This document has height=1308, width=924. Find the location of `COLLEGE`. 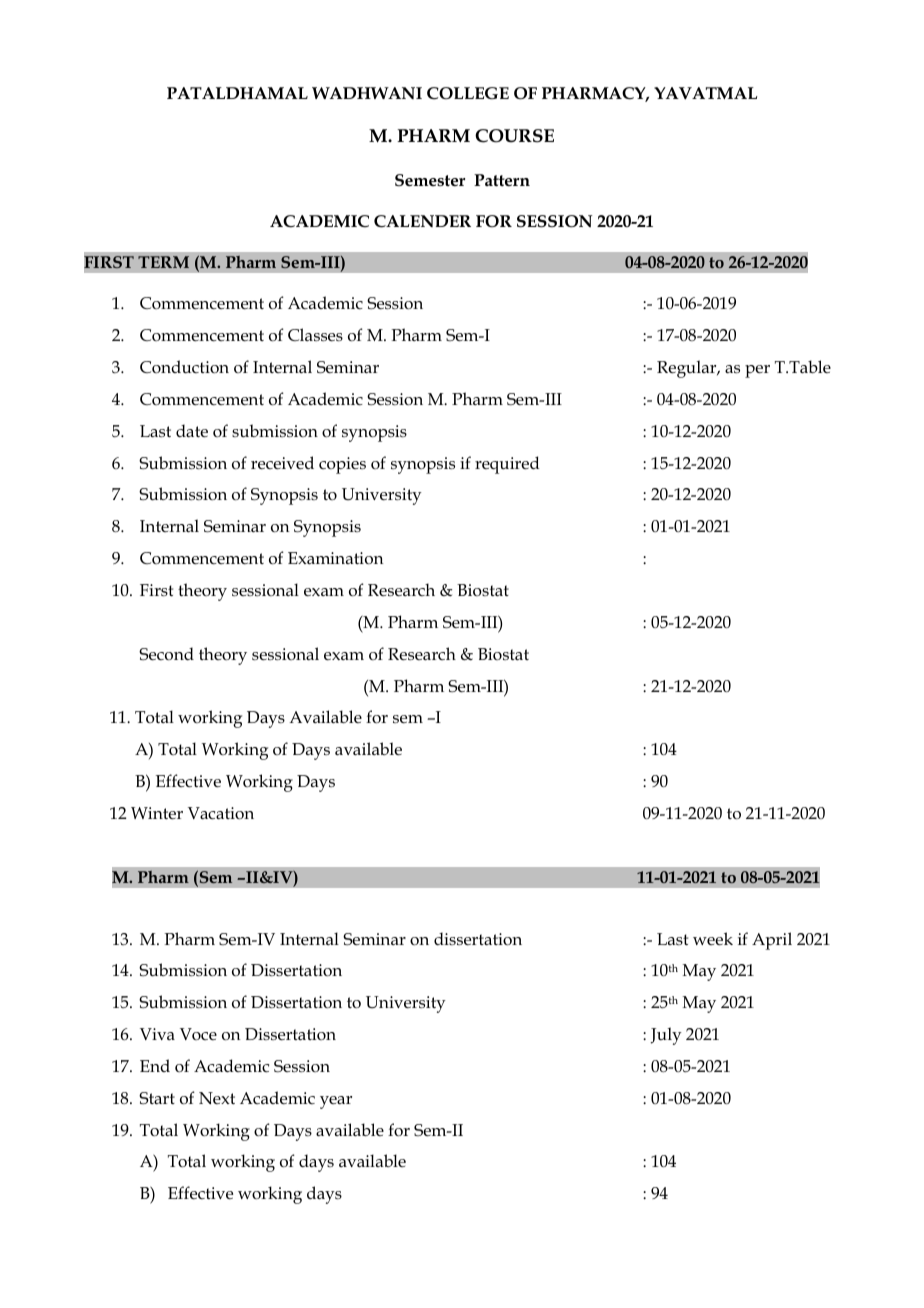

COLLEGE is located at coordinates (468, 93).
